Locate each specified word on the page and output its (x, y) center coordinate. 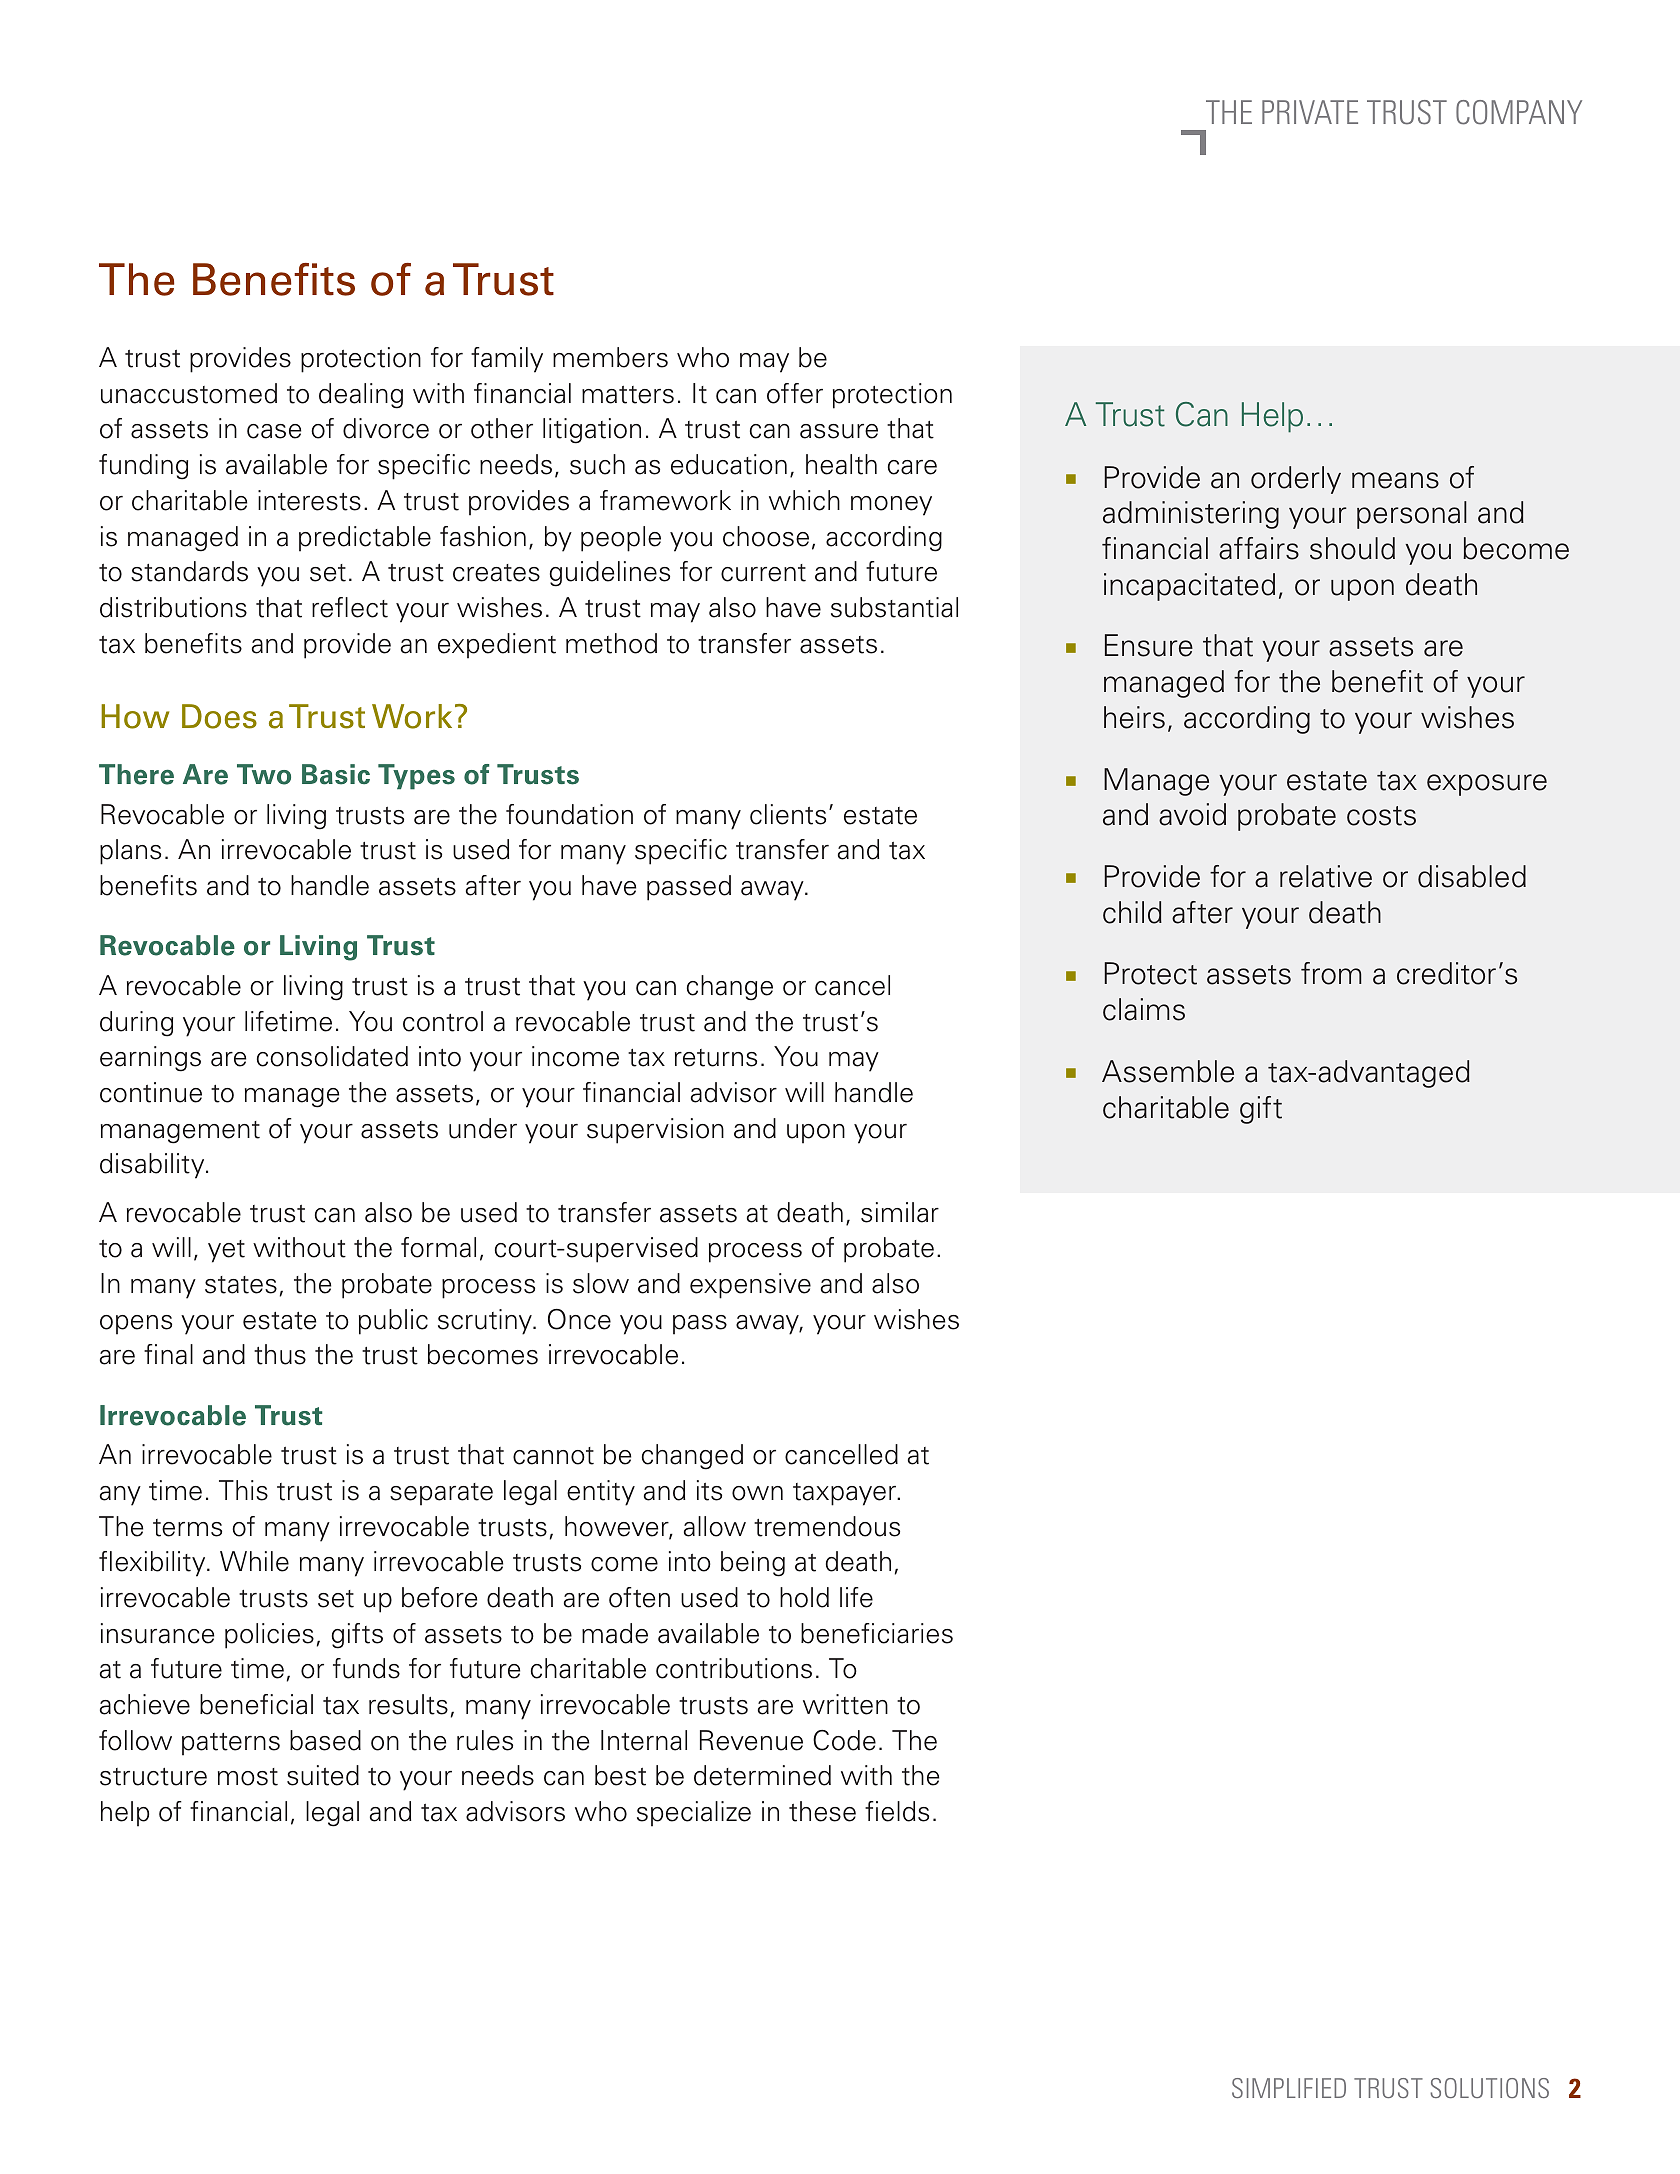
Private (1310, 112)
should (1352, 548)
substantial (894, 607)
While (254, 1561)
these (822, 1811)
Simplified (1289, 2088)
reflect (350, 607)
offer (795, 393)
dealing (361, 396)
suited (323, 1775)
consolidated (332, 1056)
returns (716, 1058)
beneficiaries (877, 1633)
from (1331, 973)
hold (804, 1597)
